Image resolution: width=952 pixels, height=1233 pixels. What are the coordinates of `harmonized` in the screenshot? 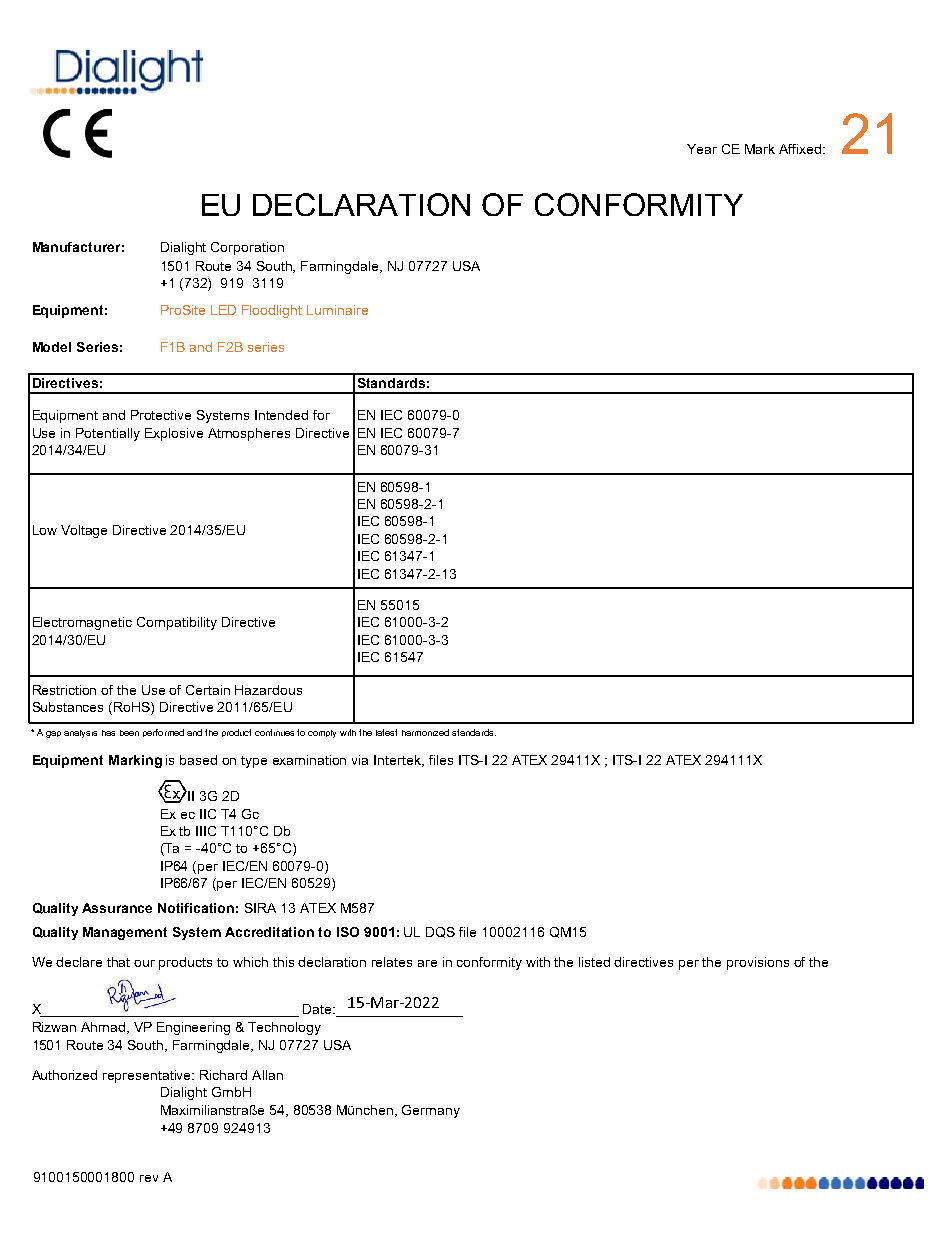 It's located at (425, 732).
